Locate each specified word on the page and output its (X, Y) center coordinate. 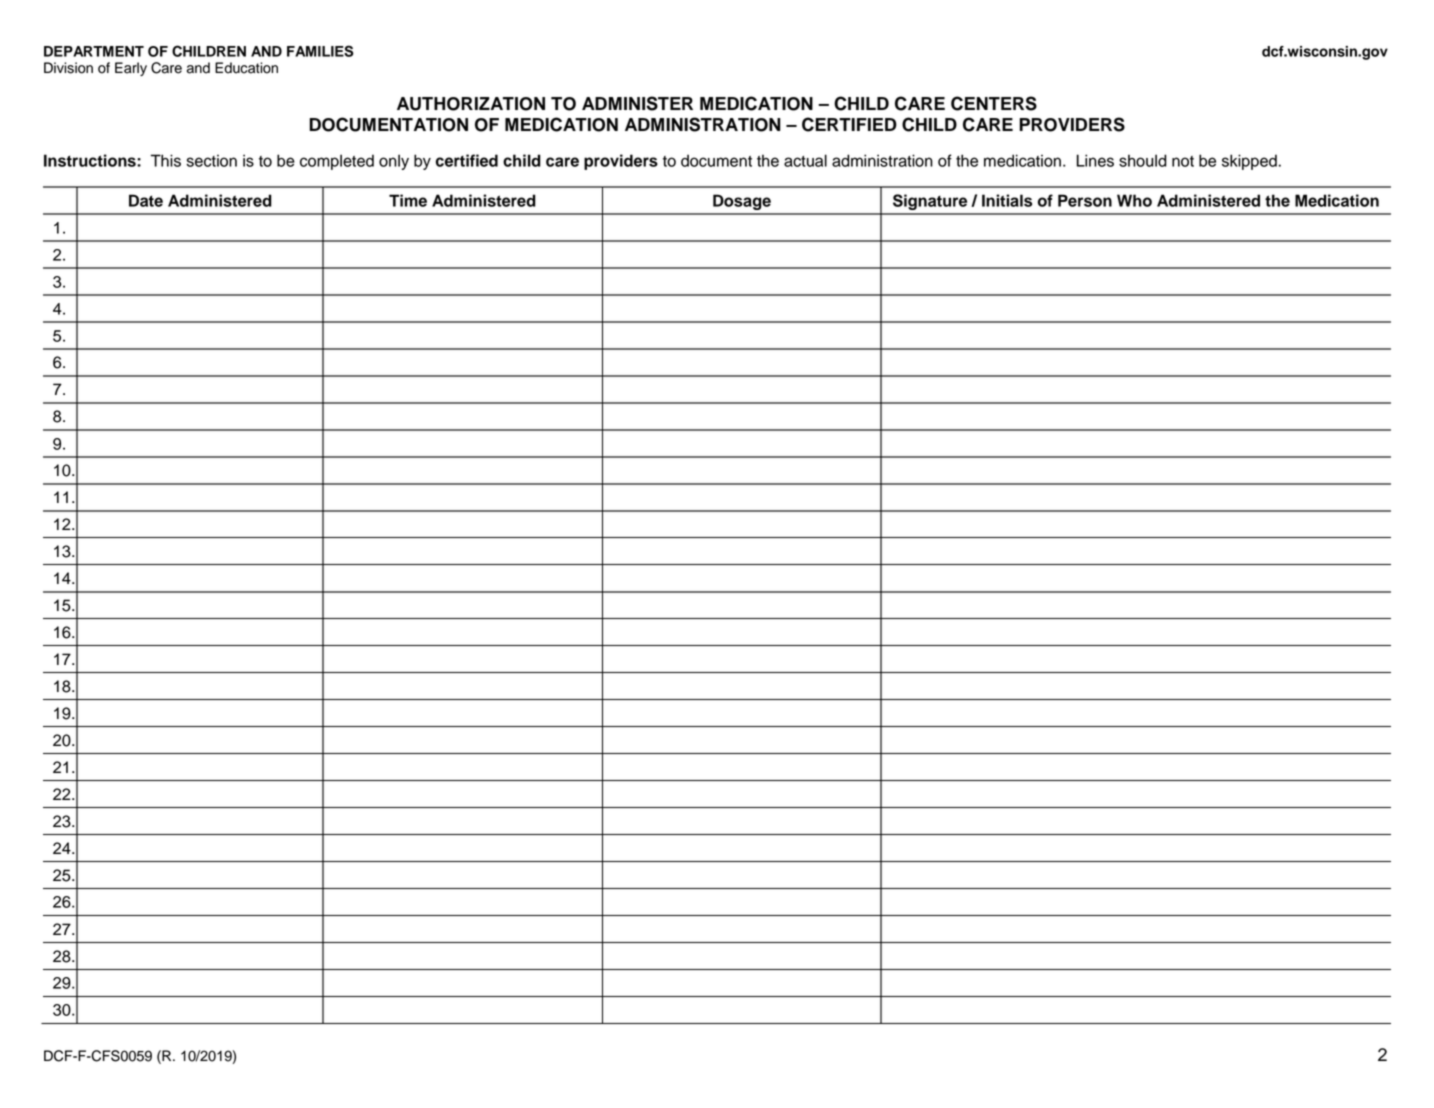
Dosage (742, 202)
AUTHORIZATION (471, 104)
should (1143, 160)
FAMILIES (320, 51)
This (166, 160)
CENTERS (994, 103)
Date (146, 200)
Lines (1095, 160)
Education (246, 68)
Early (131, 69)
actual (805, 160)
